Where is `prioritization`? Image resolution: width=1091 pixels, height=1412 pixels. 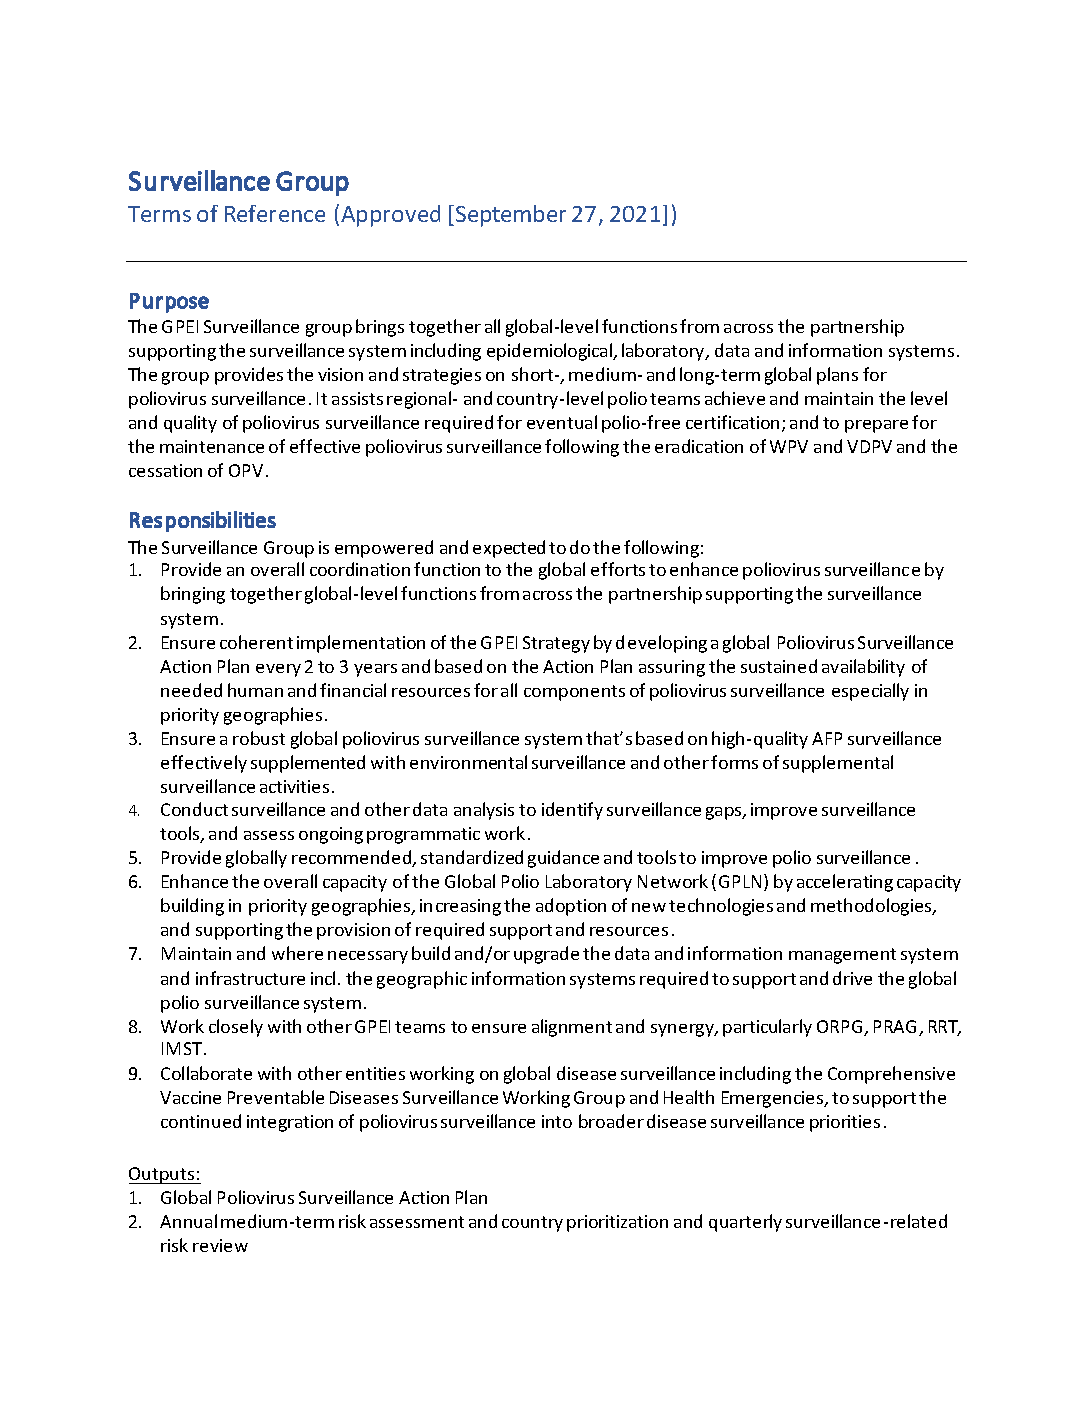 prioritization is located at coordinates (617, 1223).
